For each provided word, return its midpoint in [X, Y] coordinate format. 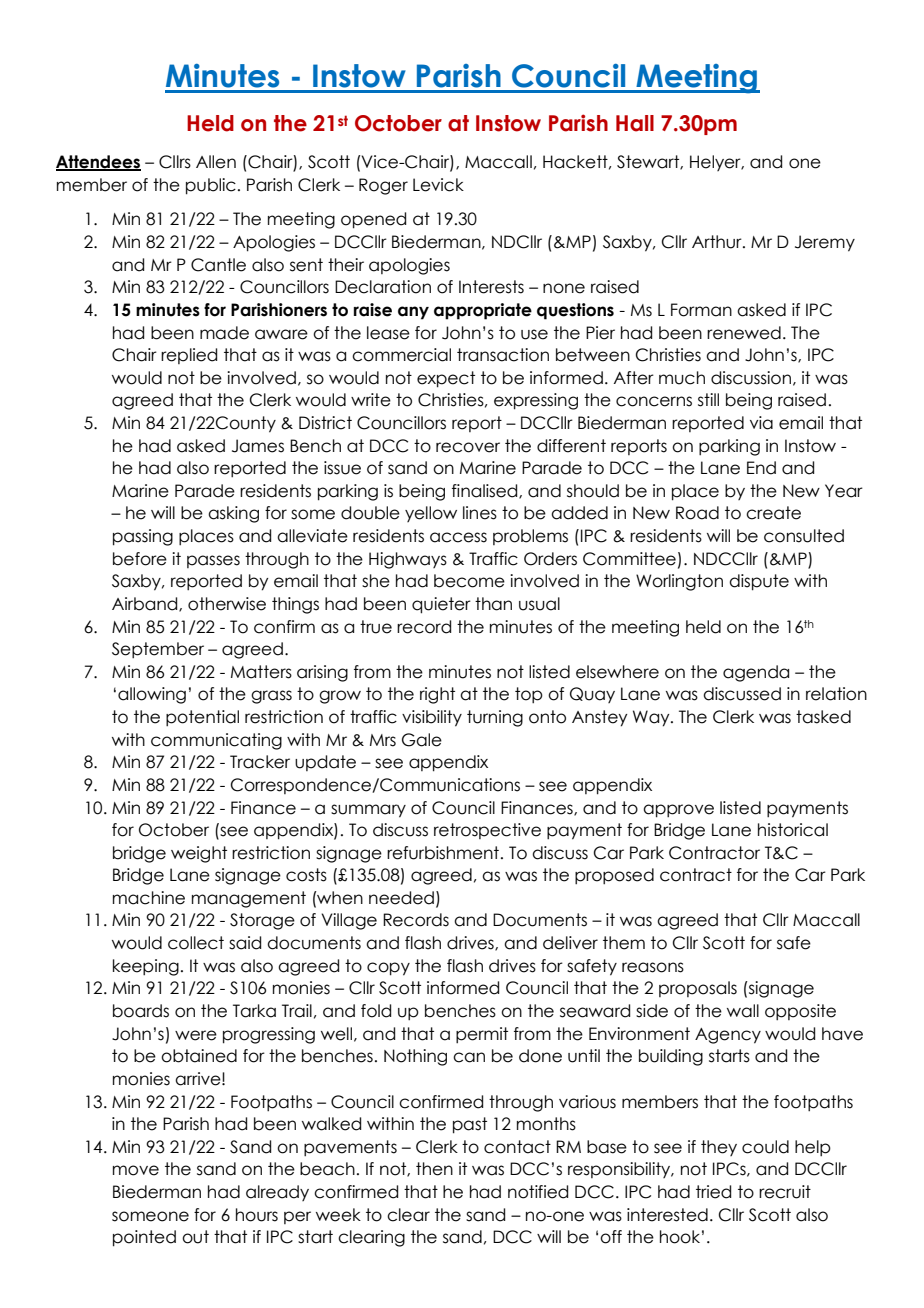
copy [388, 969]
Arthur [718, 242]
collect [196, 943]
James [258, 446]
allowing [152, 695]
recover [468, 447]
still [708, 400]
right [437, 695]
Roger [383, 186]
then [434, 1169]
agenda [756, 673]
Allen [216, 162]
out [195, 1237]
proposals [698, 989]
